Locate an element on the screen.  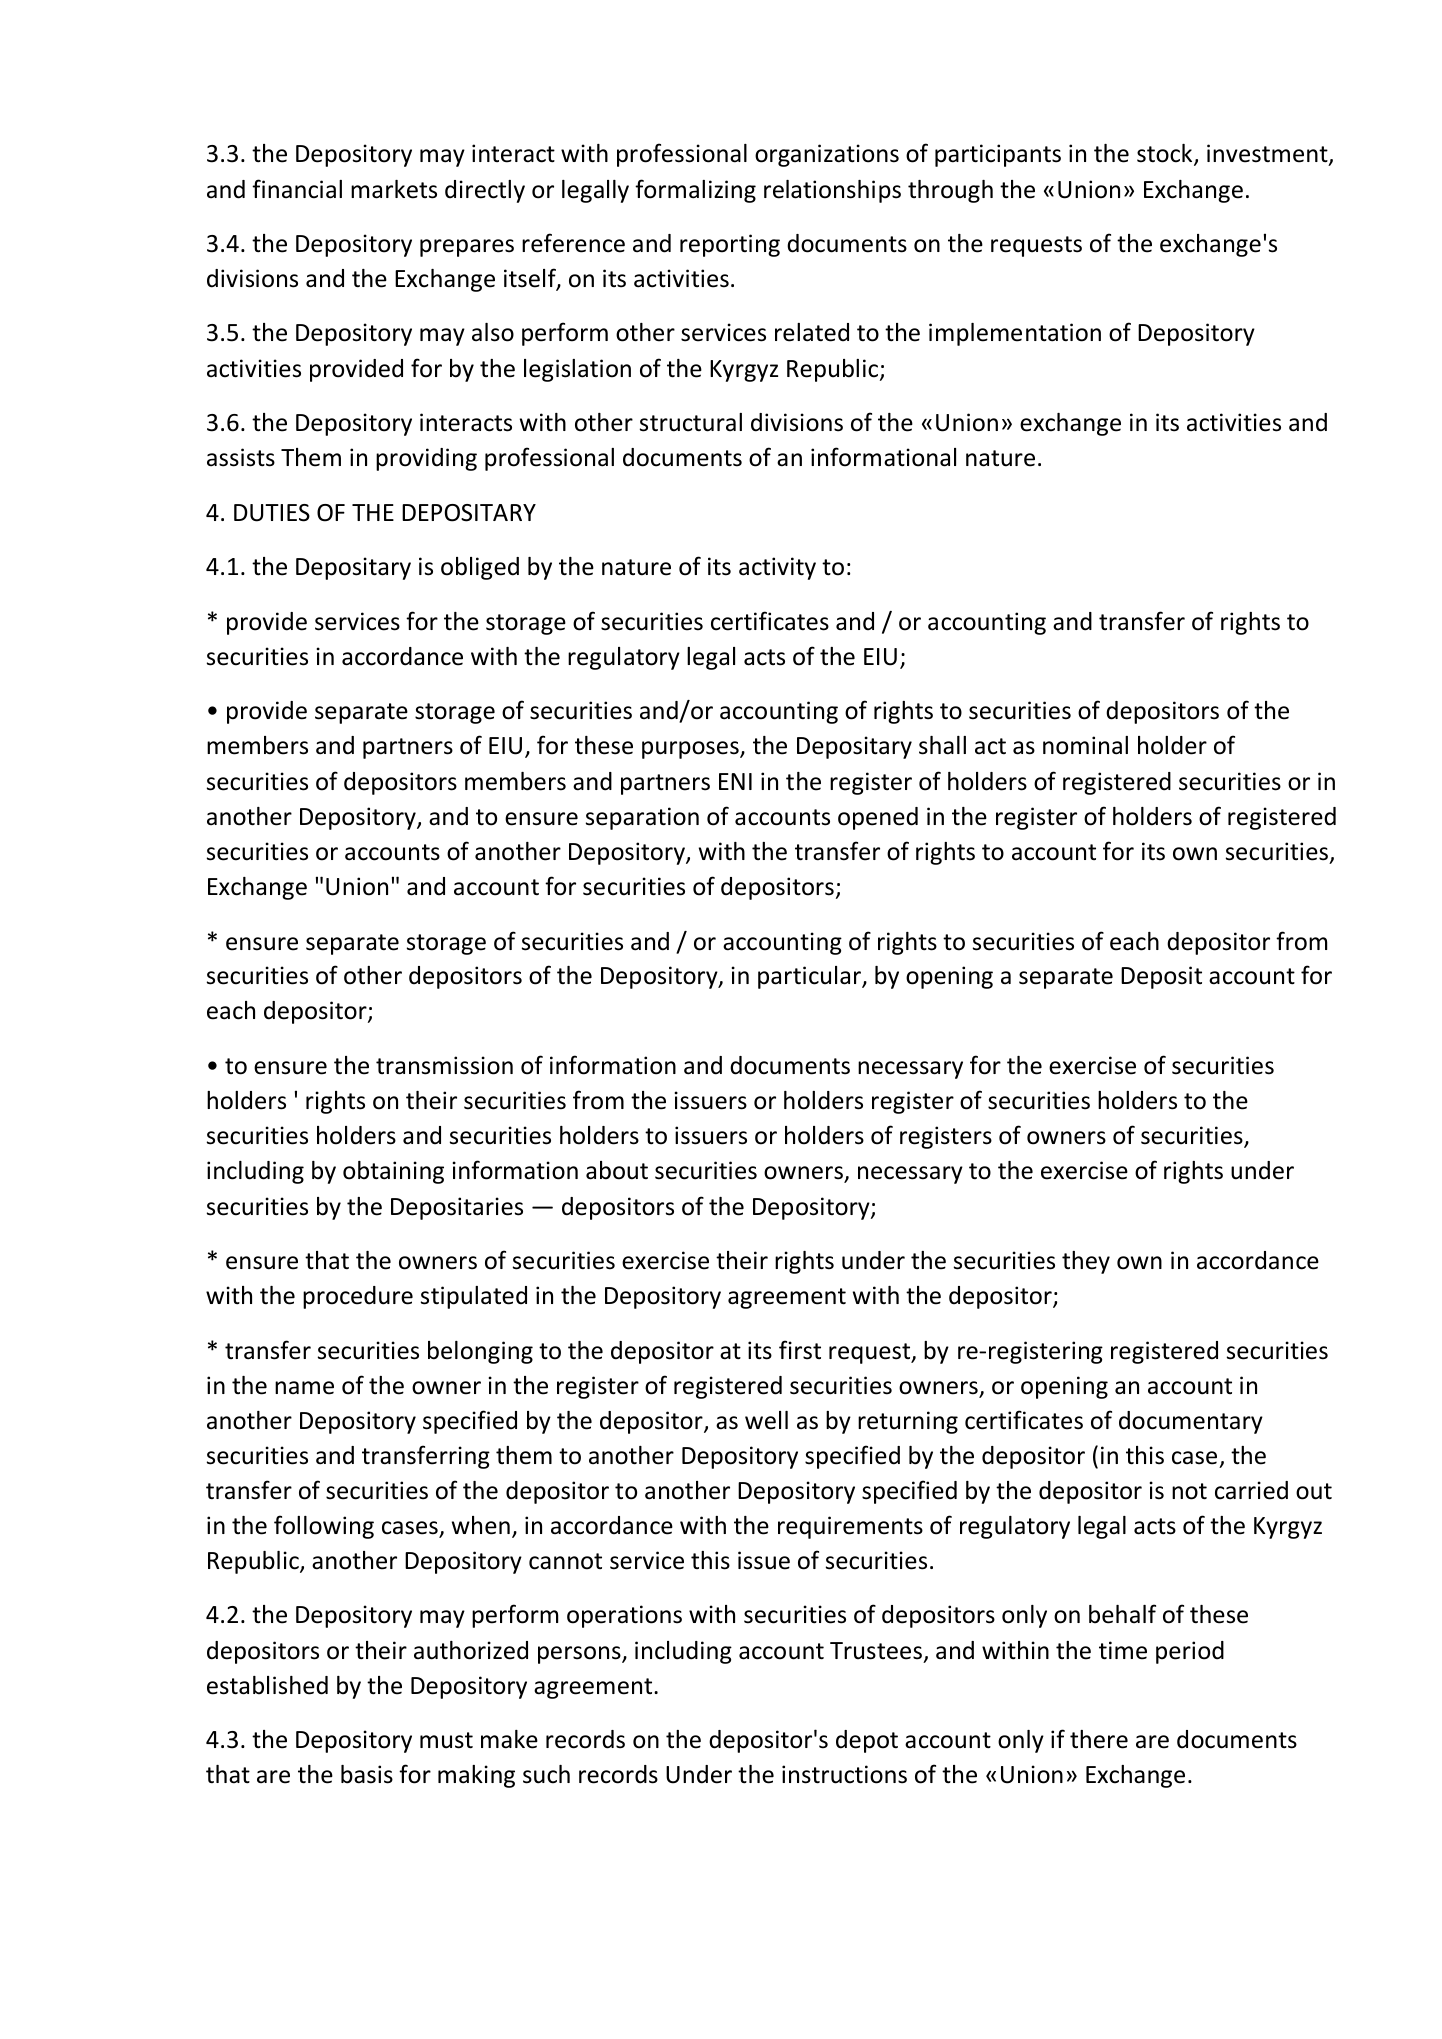
documentary is located at coordinates (1191, 1422).
